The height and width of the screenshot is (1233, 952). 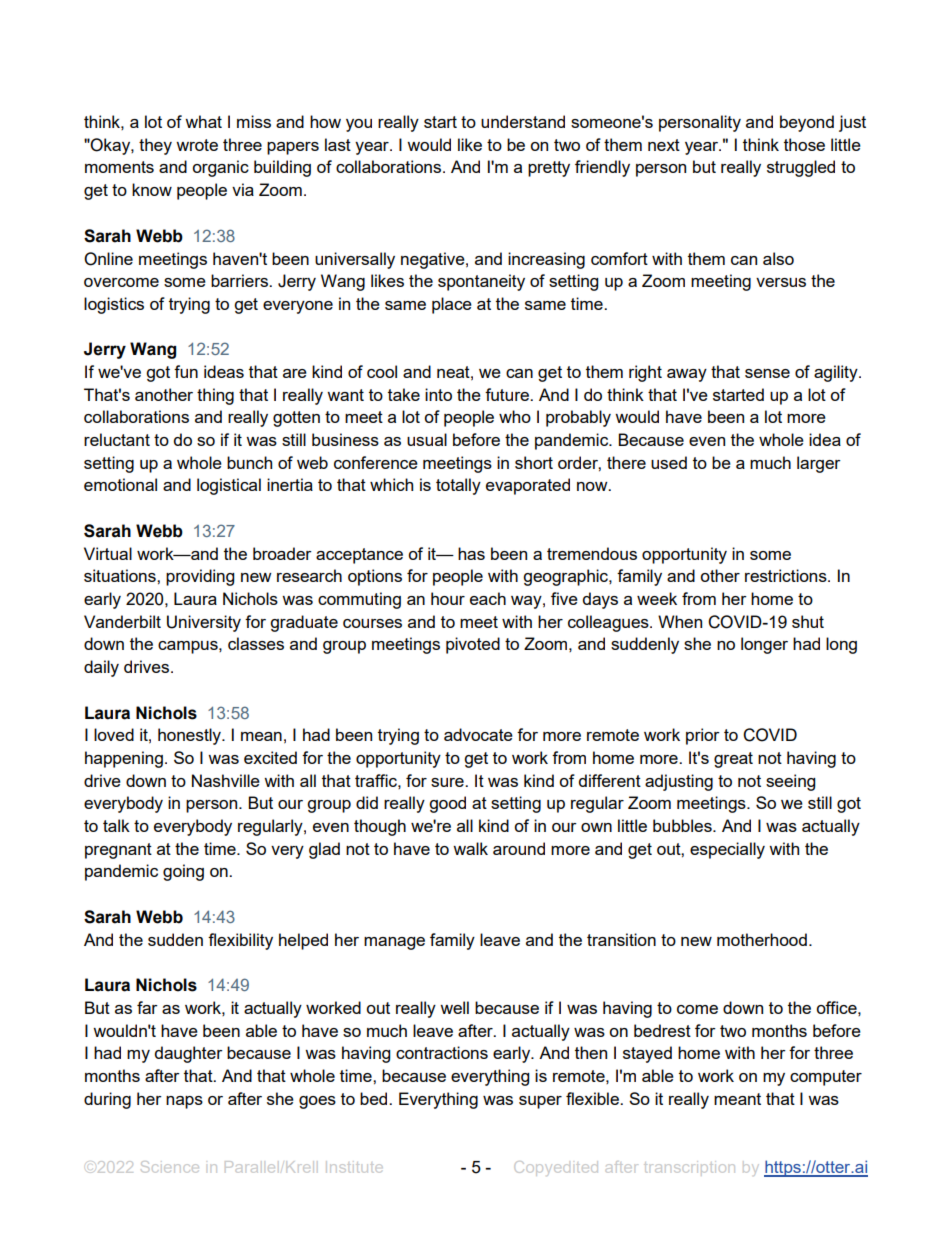 What do you see at coordinates (727, 850) in the screenshot?
I see `especially` at bounding box center [727, 850].
